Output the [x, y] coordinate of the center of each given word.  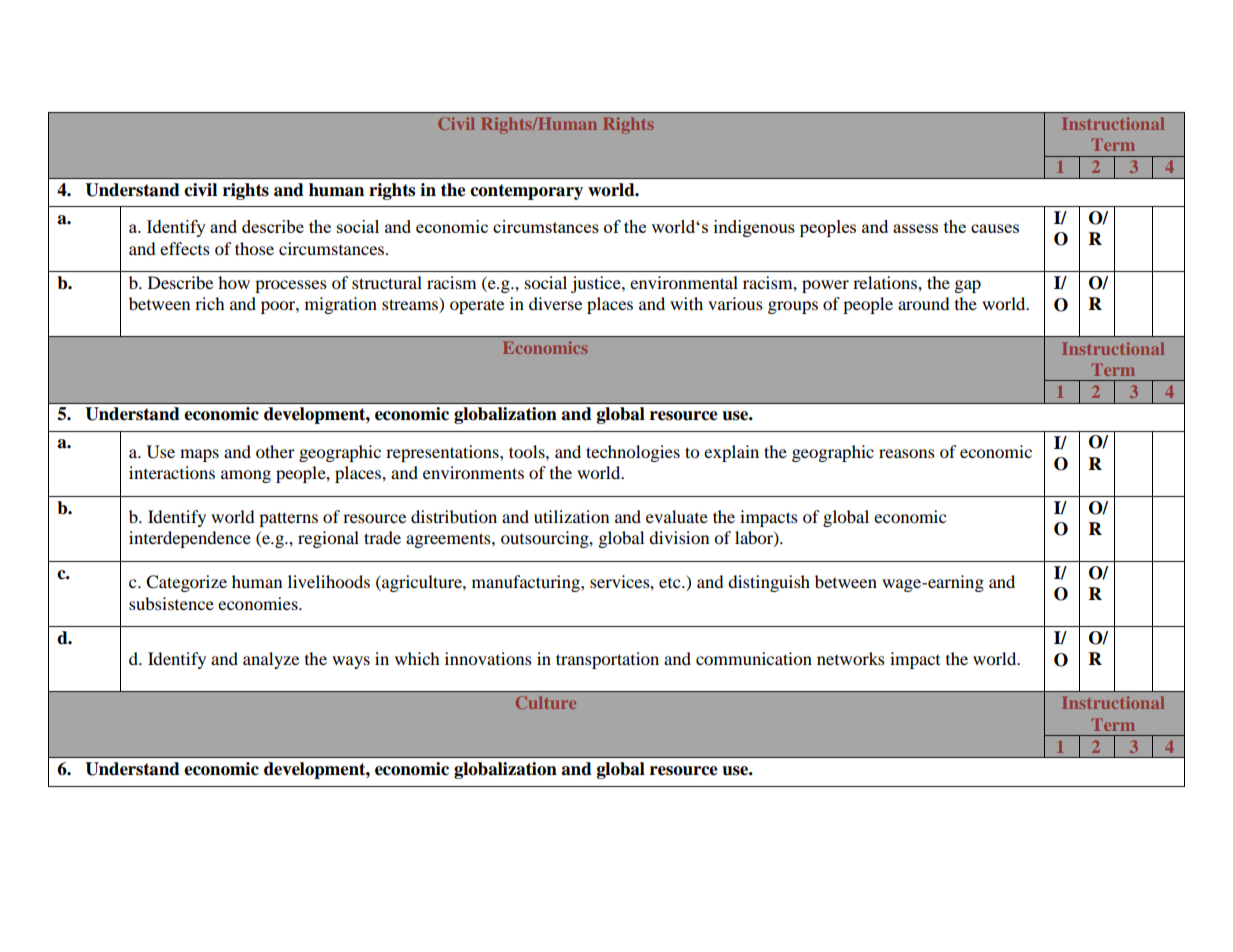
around [924, 303]
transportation [607, 660]
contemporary [526, 192]
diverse [555, 303]
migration [341, 305]
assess [915, 228]
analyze [271, 660]
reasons [907, 453]
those [254, 248]
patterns [288, 519]
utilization [571, 516]
